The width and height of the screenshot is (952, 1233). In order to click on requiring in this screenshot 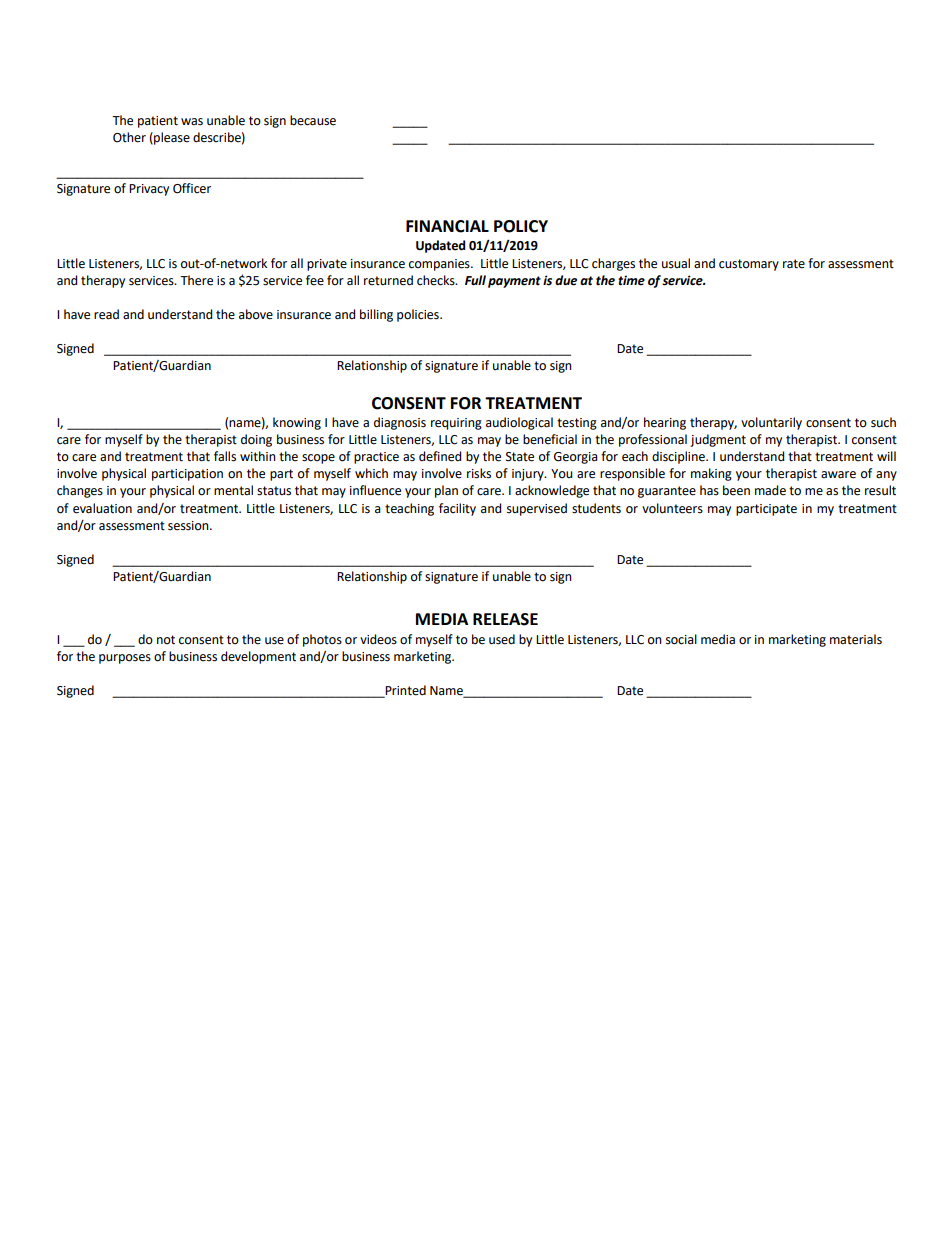, I will do `click(456, 424)`.
